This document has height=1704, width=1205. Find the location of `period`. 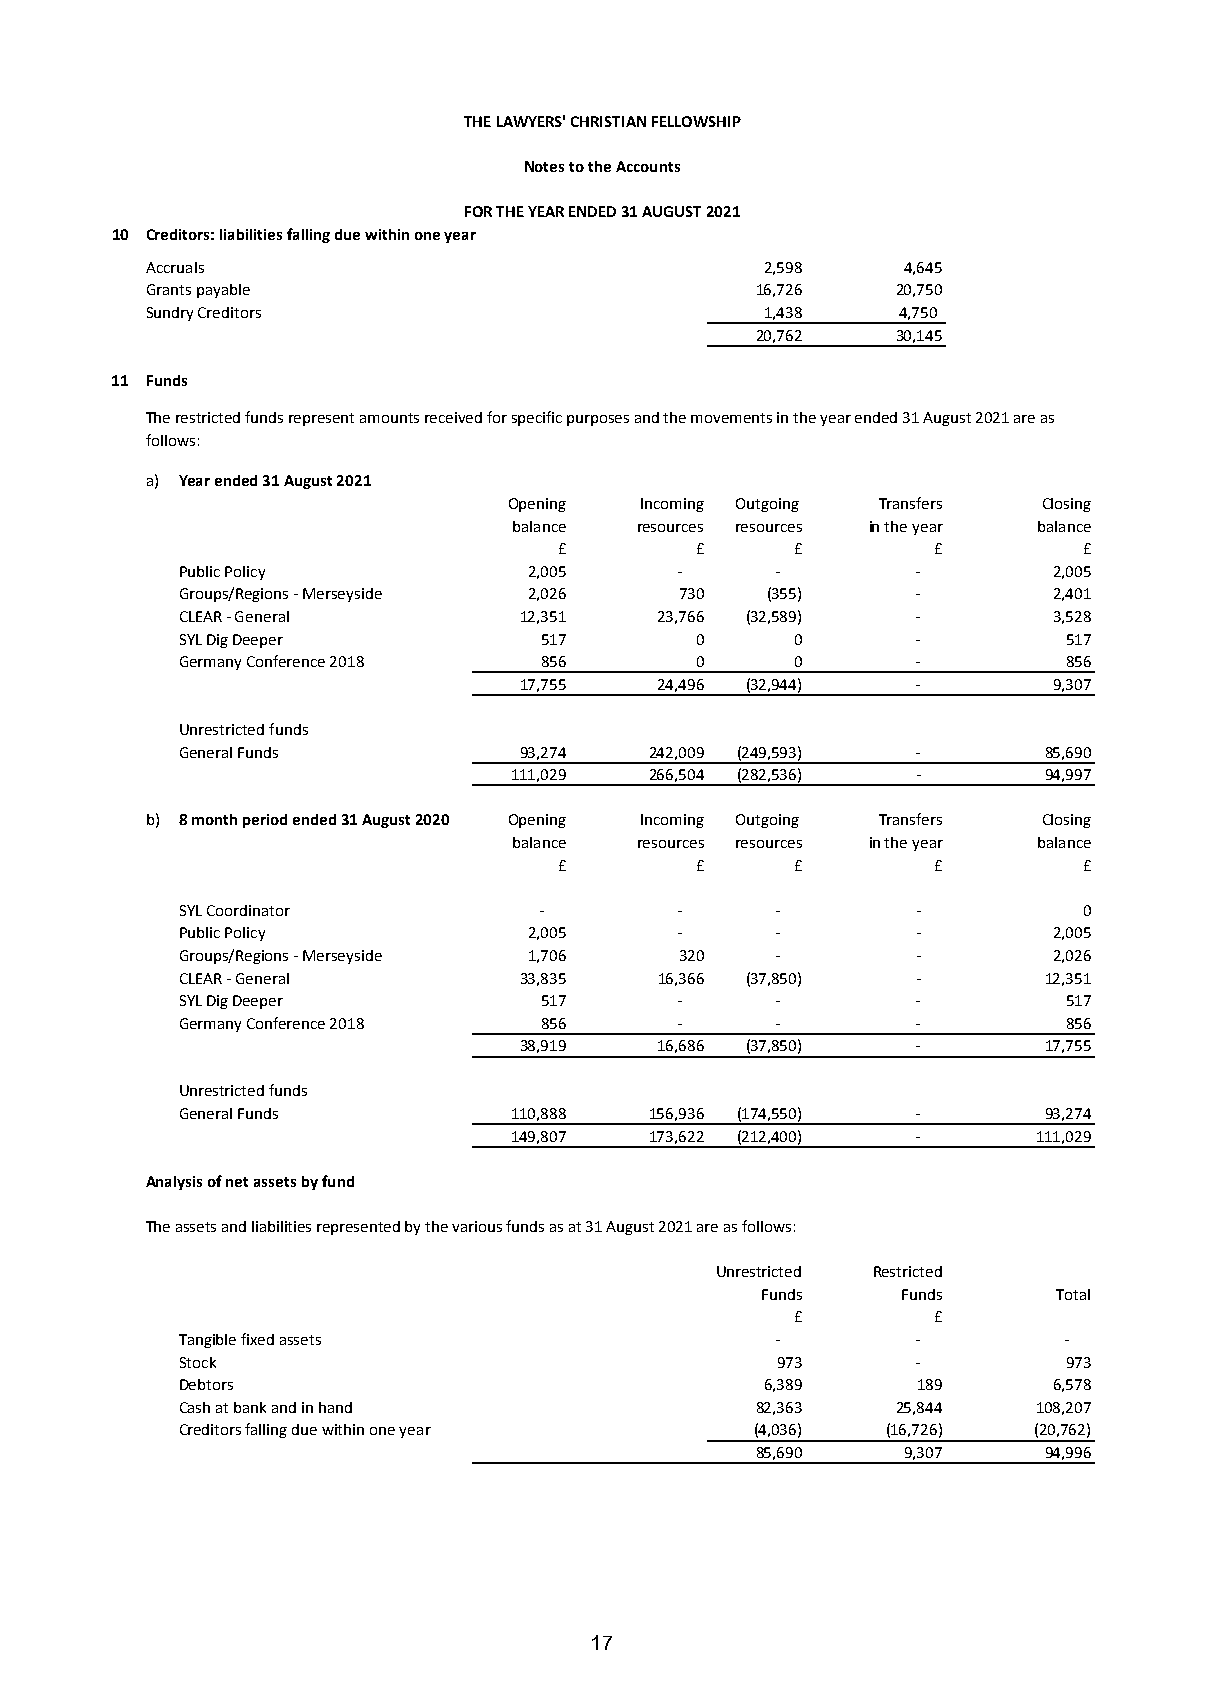

period is located at coordinates (265, 821).
